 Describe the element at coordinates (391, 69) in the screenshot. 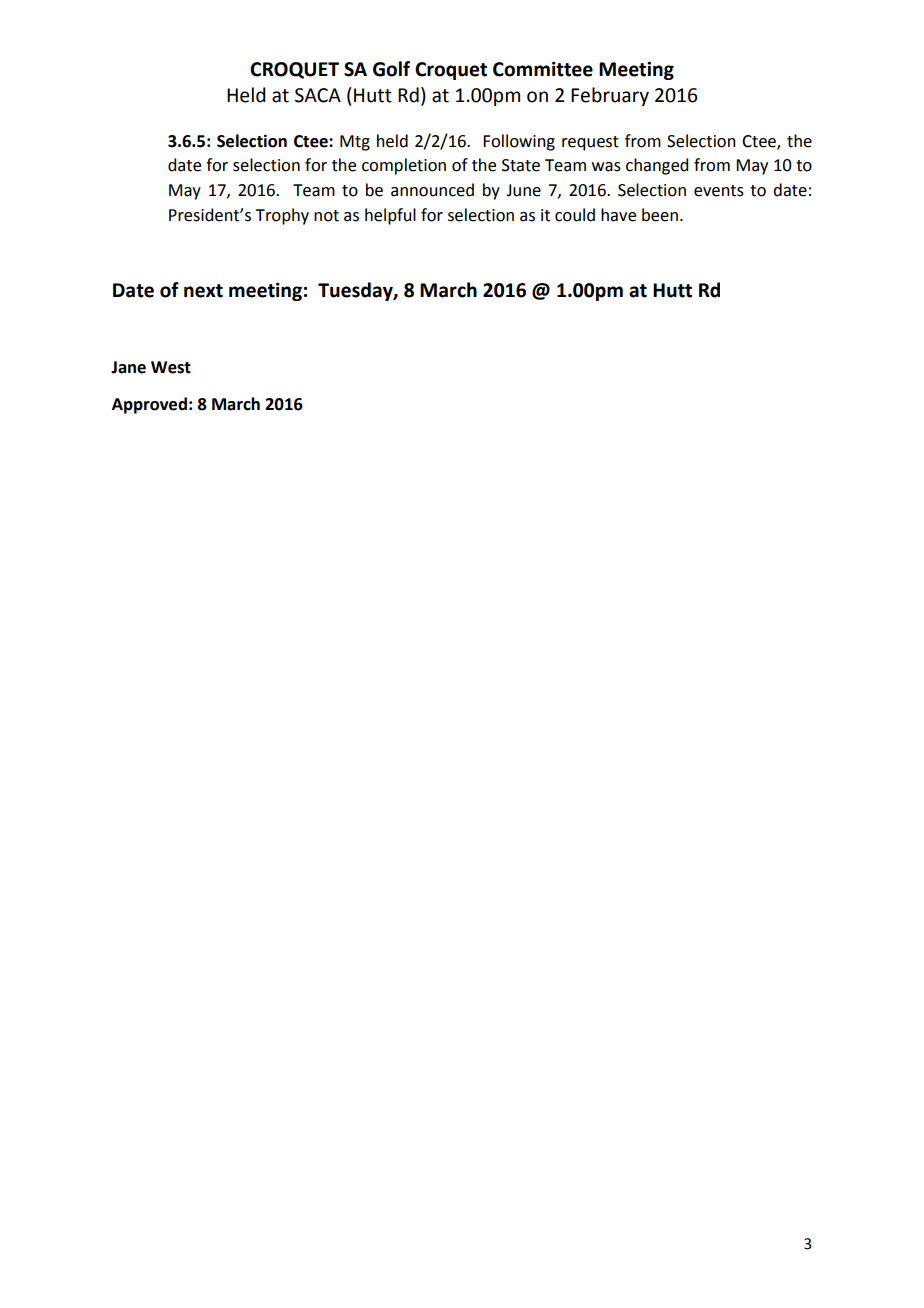

I see `Golf` at that location.
